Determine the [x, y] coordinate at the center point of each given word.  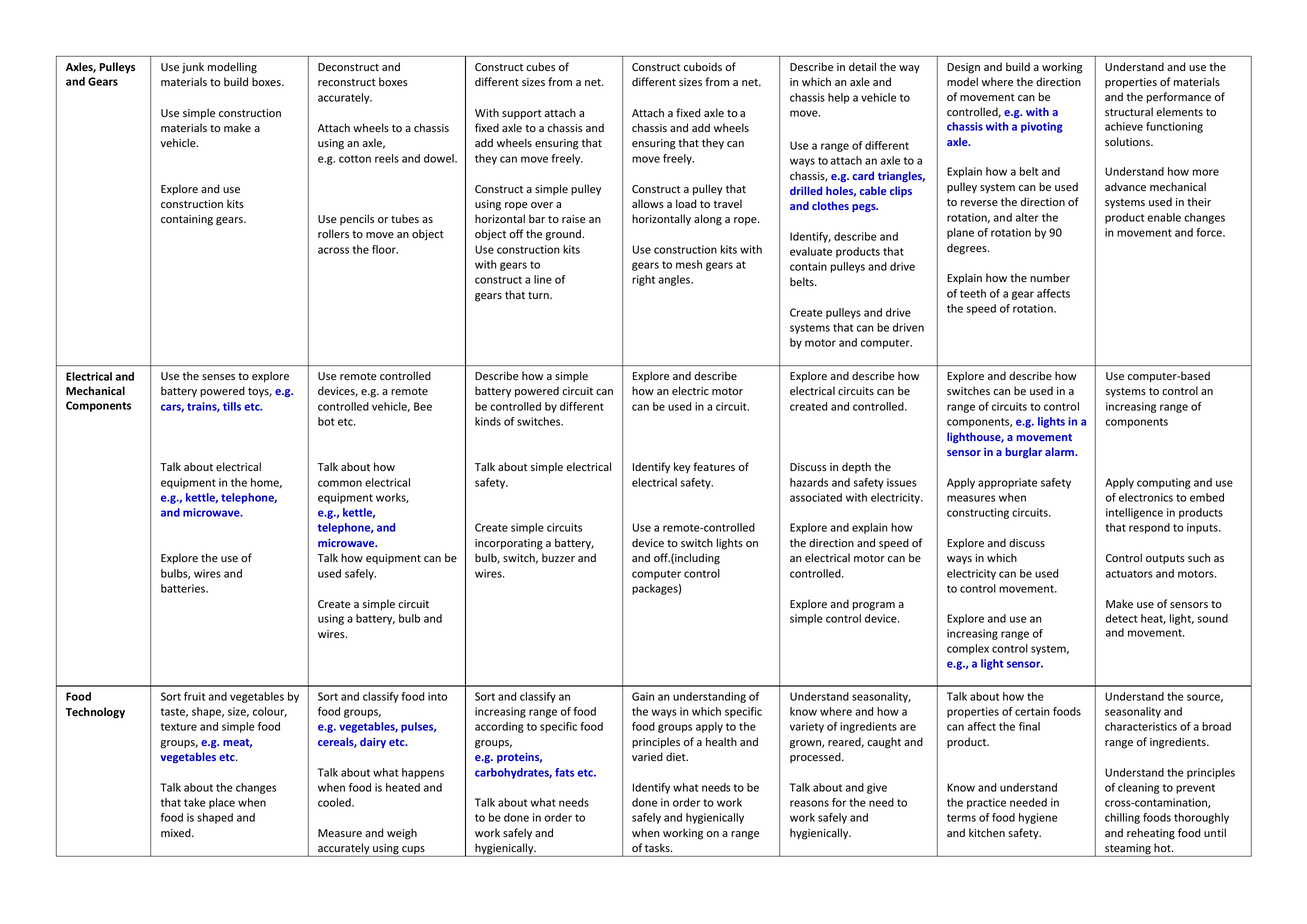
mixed [177, 832]
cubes [540, 66]
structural [1129, 111]
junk [193, 68]
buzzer [558, 558]
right [643, 280]
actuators [1129, 574]
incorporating [509, 544]
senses [218, 377]
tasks [658, 848]
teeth [973, 293]
